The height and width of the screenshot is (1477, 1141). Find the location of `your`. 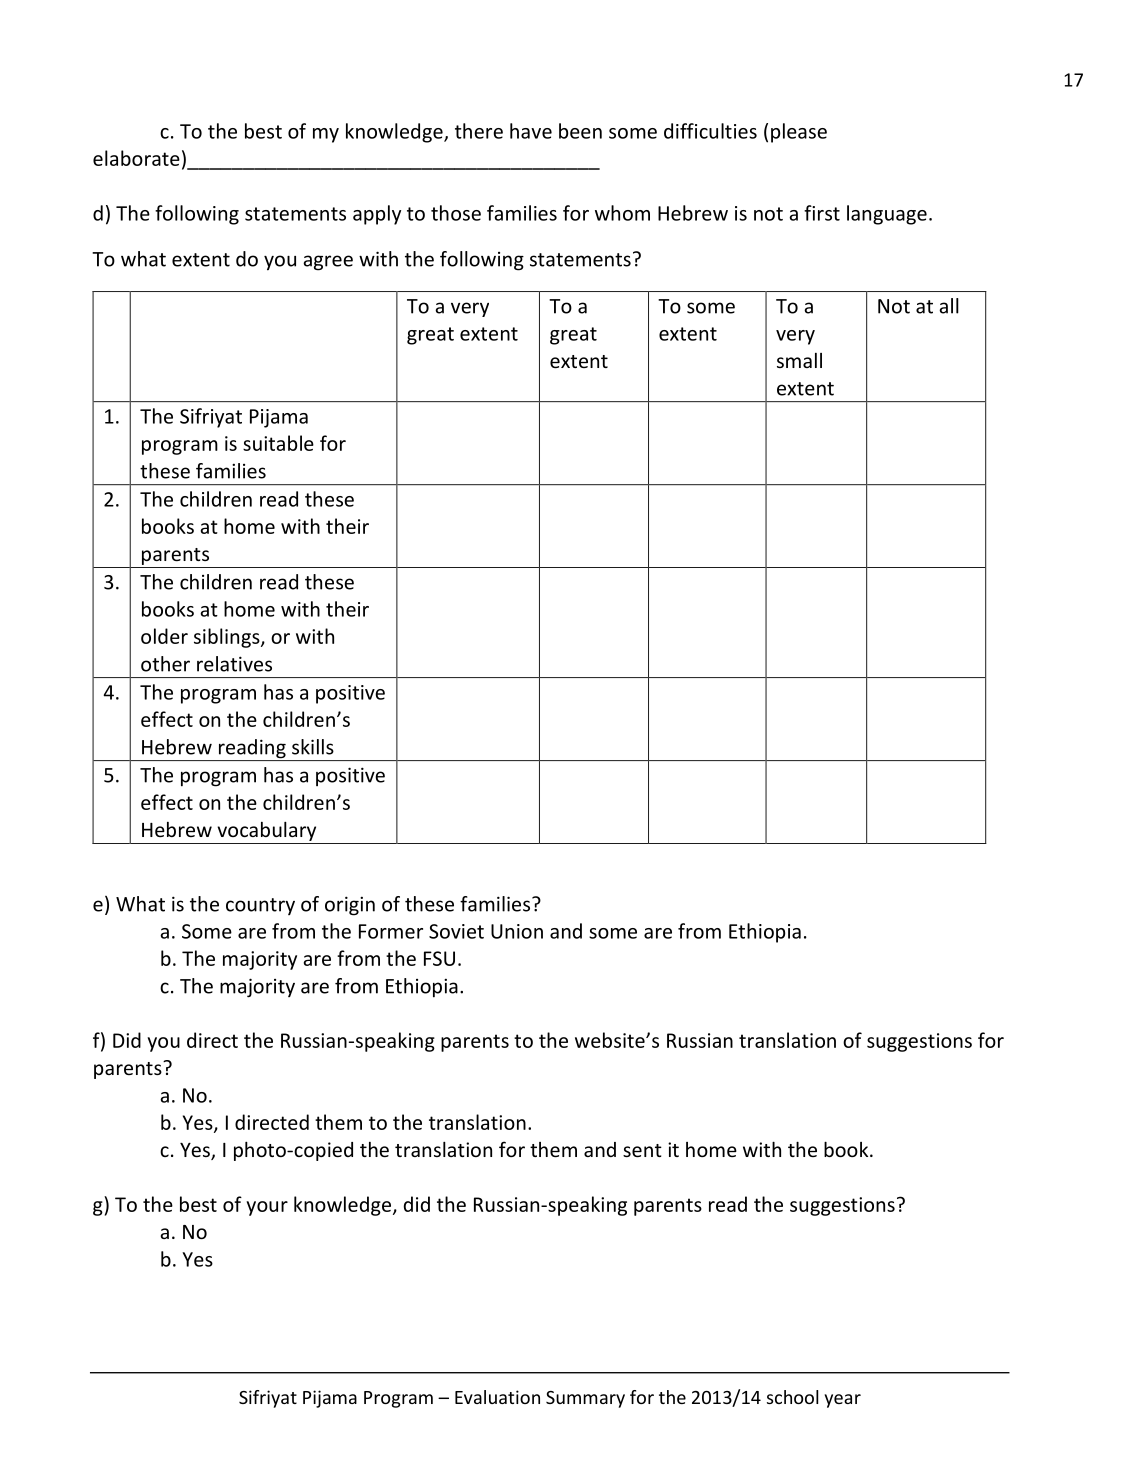

your is located at coordinates (267, 1208).
